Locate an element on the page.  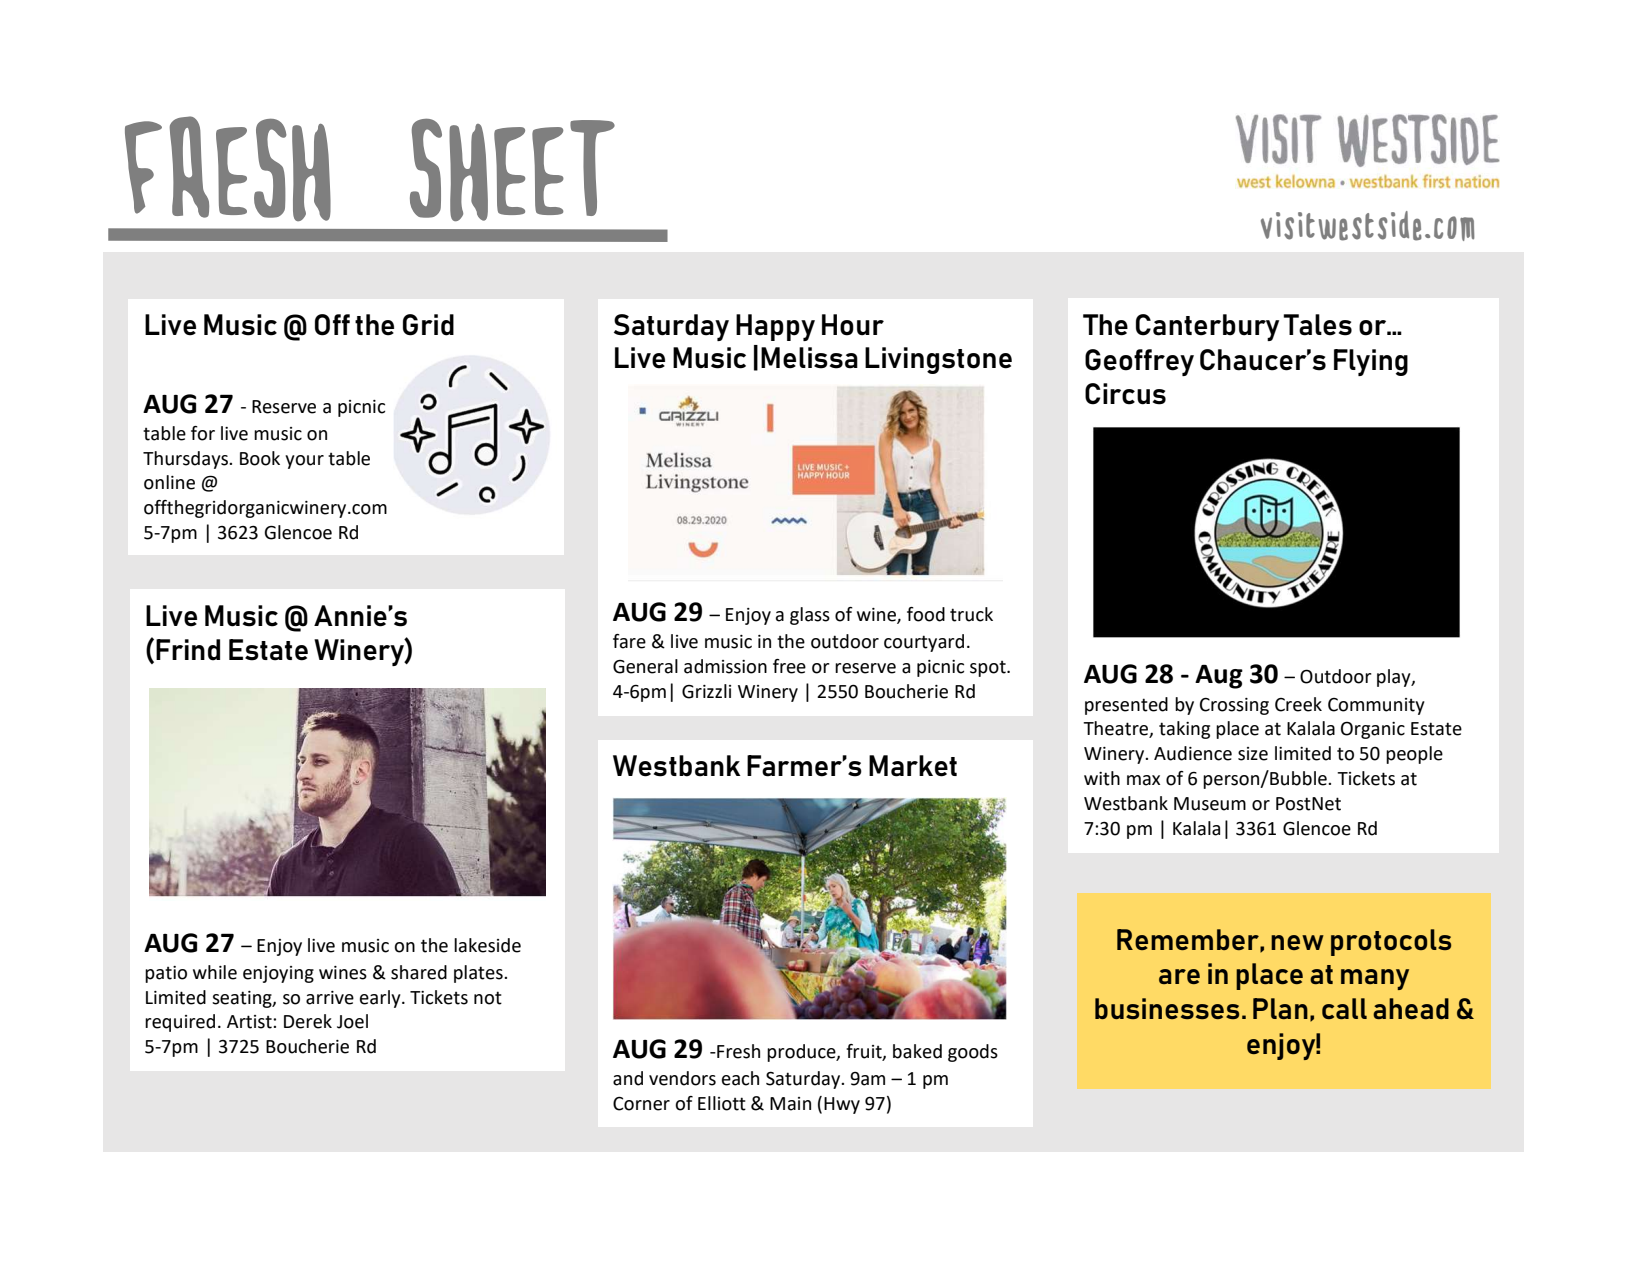
glass is located at coordinates (810, 616).
